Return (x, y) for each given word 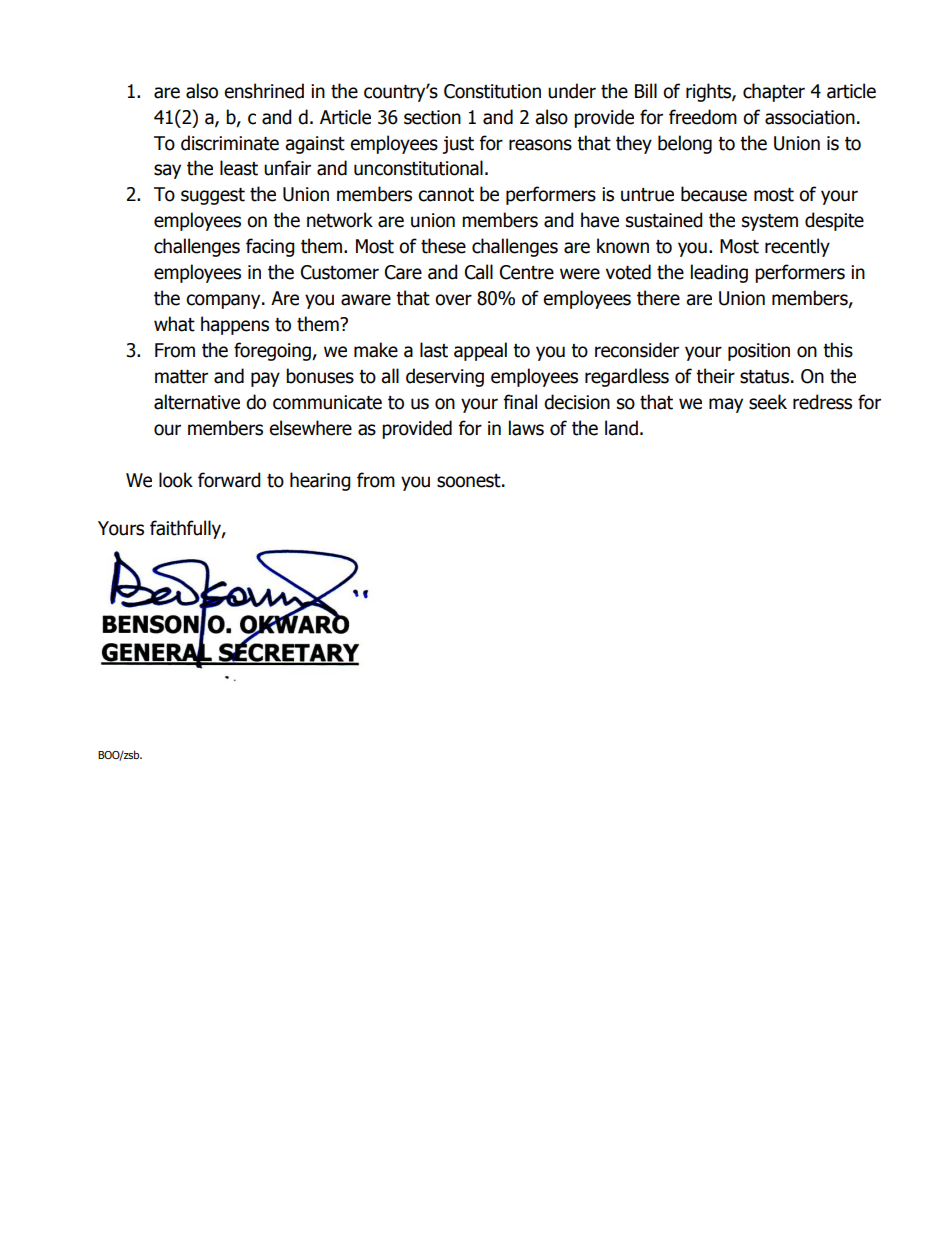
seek (768, 402)
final (520, 402)
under (572, 91)
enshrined (264, 91)
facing (270, 247)
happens (235, 325)
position (759, 352)
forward (229, 480)
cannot (446, 195)
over (453, 300)
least (239, 168)
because (714, 194)
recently (797, 247)
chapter (774, 92)
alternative (197, 402)
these (443, 246)
